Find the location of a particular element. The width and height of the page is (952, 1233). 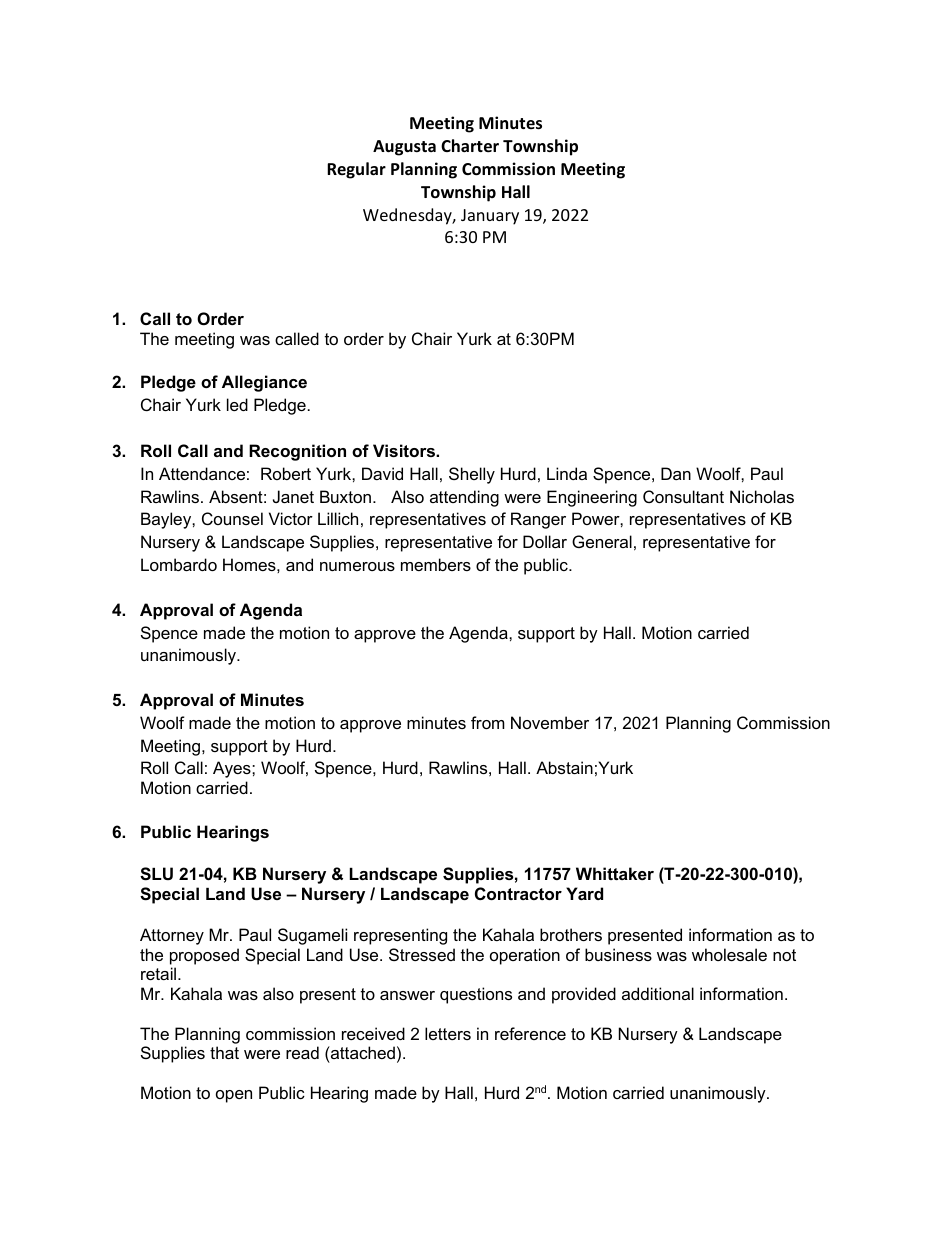

Regular is located at coordinates (356, 170).
